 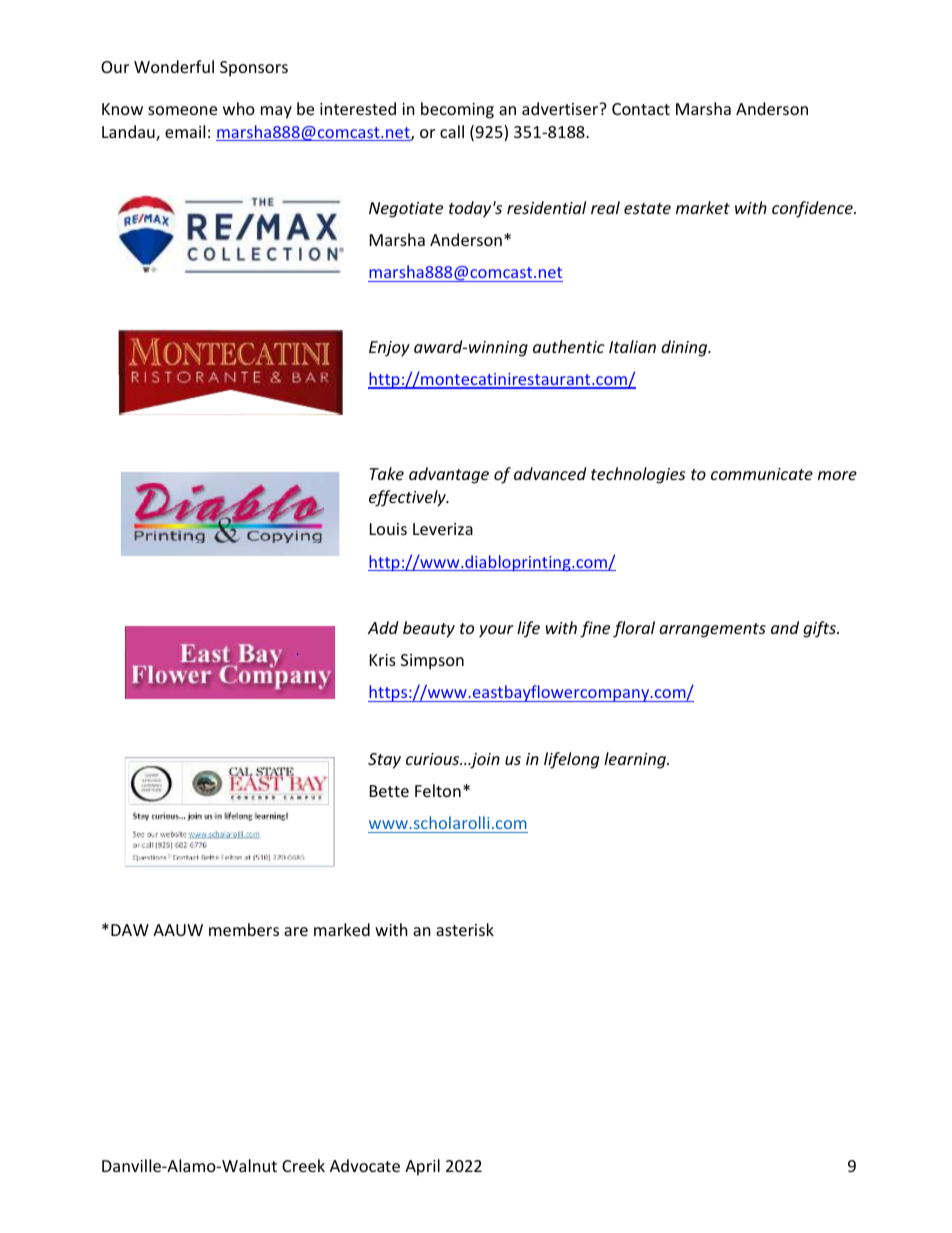 What do you see at coordinates (762, 474) in the image?
I see `communicate` at bounding box center [762, 474].
